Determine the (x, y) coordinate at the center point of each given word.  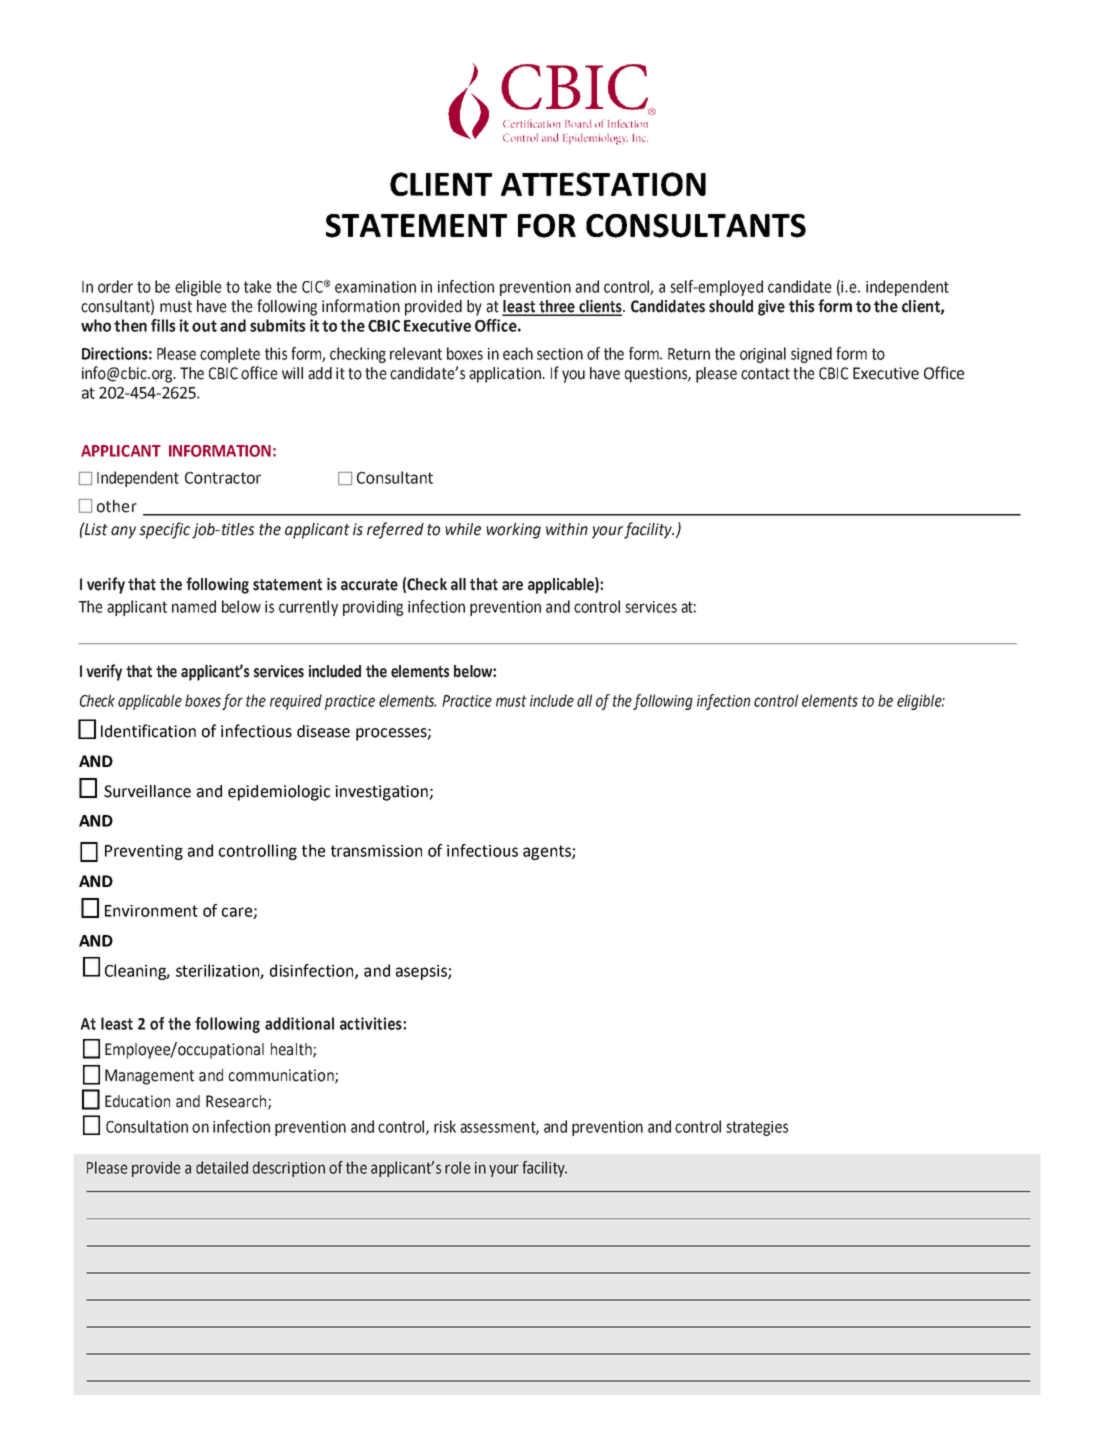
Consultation (147, 1126)
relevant (416, 353)
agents (548, 852)
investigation (382, 793)
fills (163, 325)
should (731, 306)
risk (445, 1126)
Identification (148, 731)
